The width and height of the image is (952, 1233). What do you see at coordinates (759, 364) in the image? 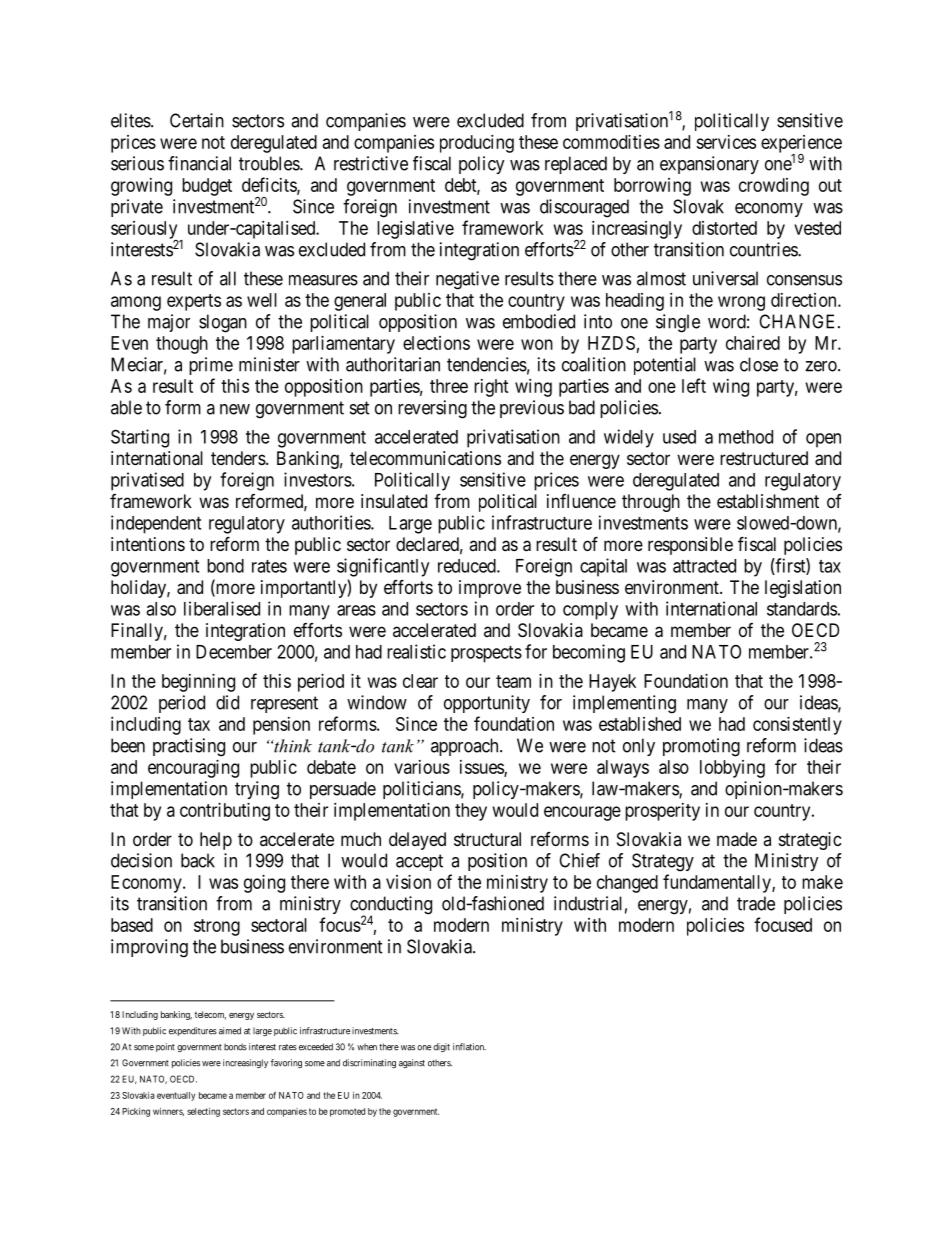
I see `close` at bounding box center [759, 364].
